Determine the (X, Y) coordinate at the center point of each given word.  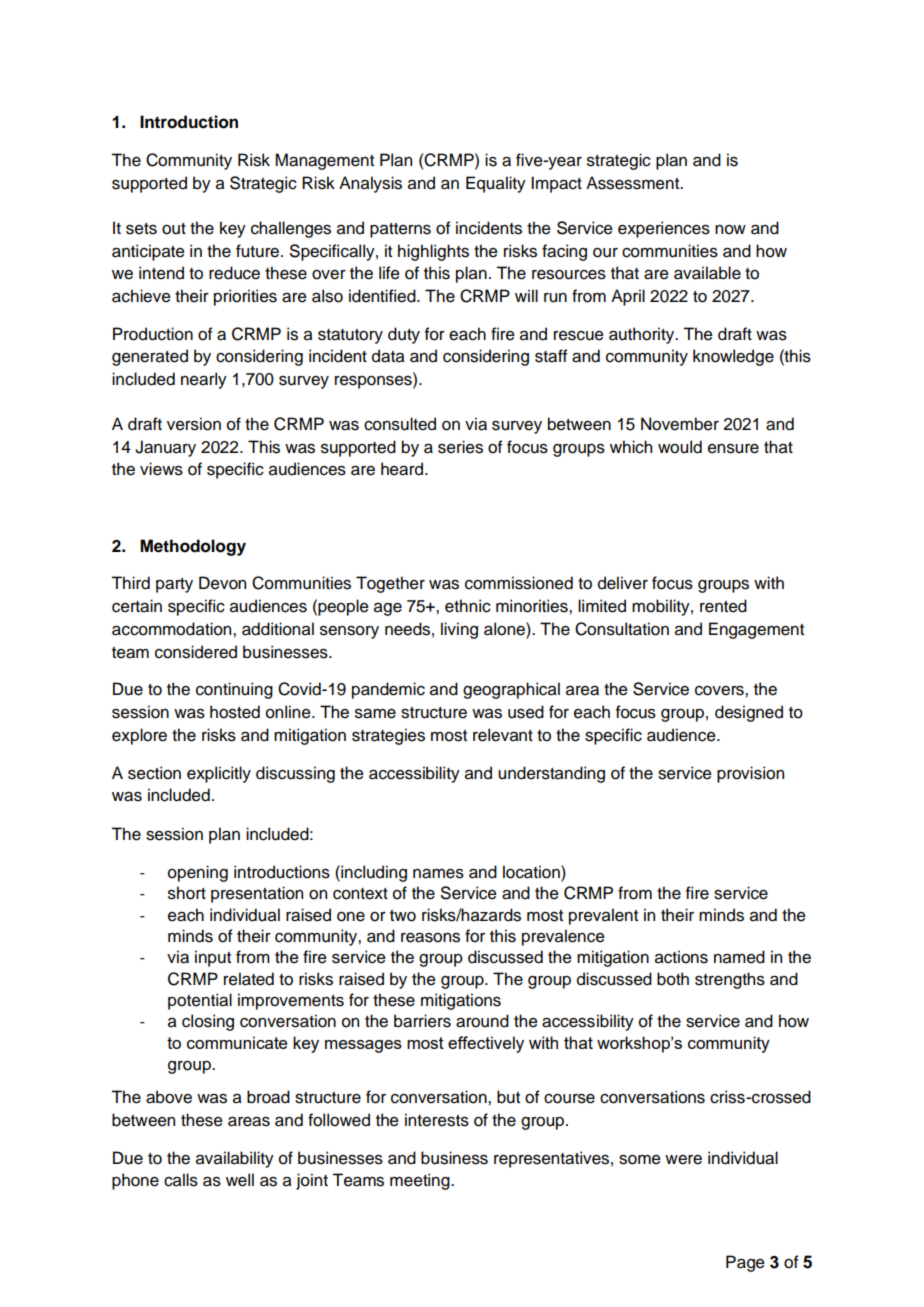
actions (681, 957)
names (438, 874)
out (174, 229)
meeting (421, 1181)
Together (390, 584)
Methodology (193, 547)
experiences (664, 229)
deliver (623, 583)
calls (181, 1180)
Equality (496, 184)
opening (198, 873)
